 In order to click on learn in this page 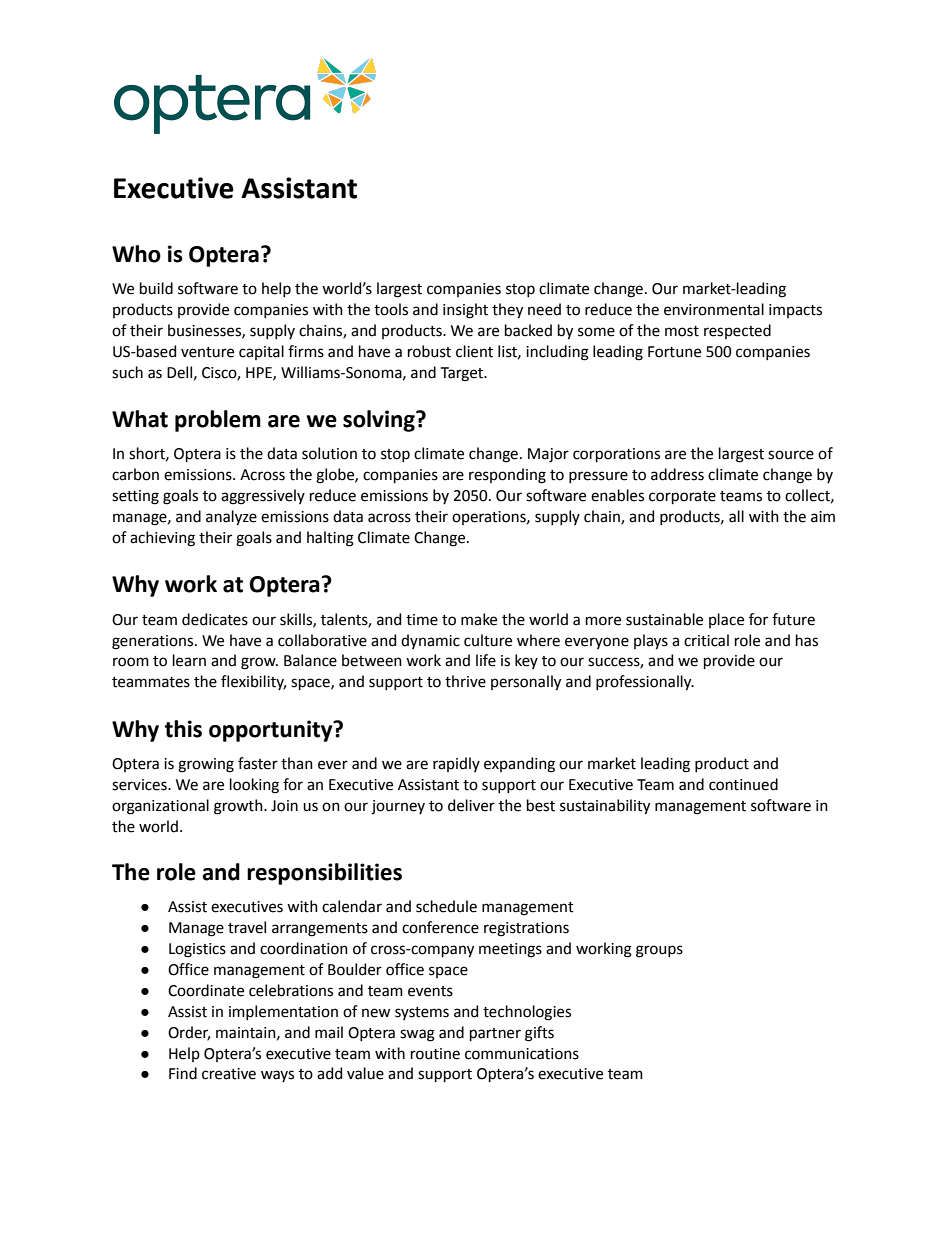, I will do `click(189, 660)`.
